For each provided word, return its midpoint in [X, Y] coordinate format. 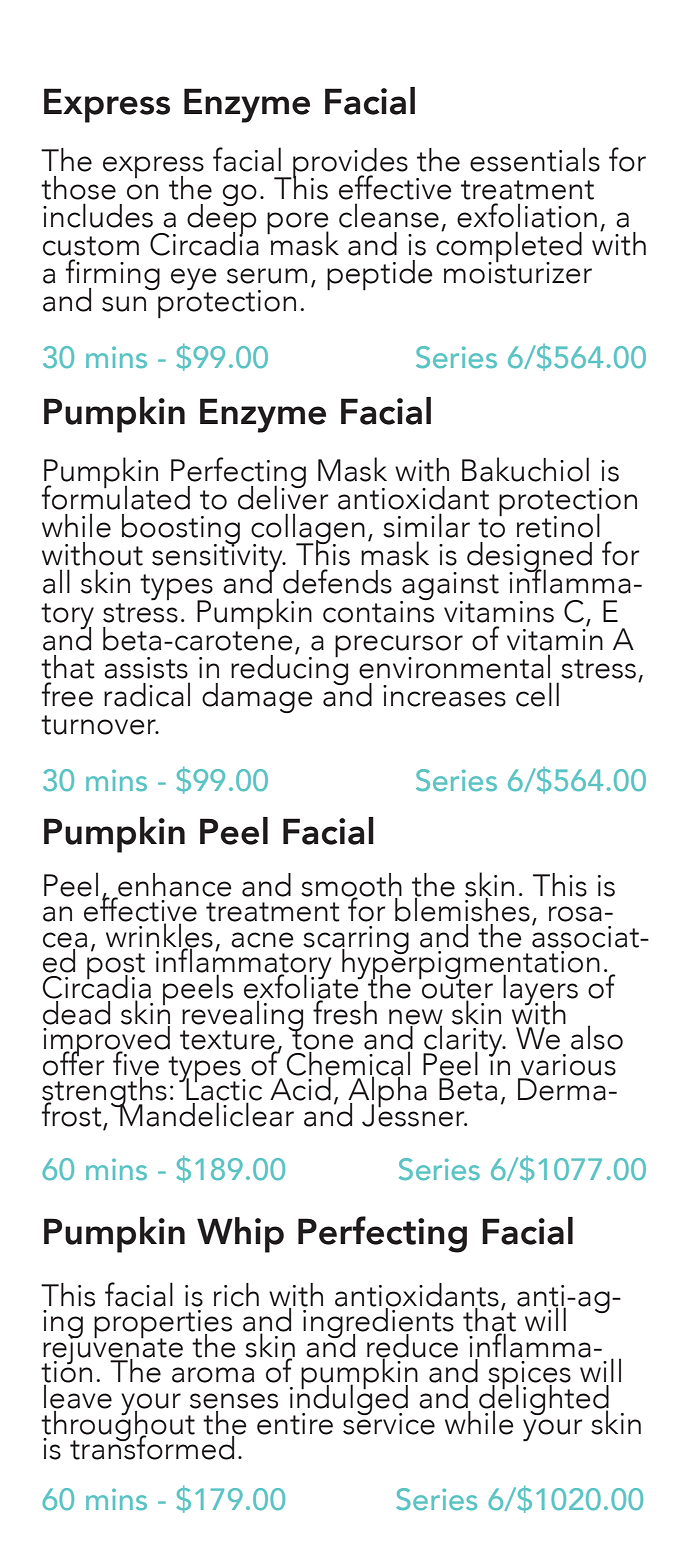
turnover [99, 725]
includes [98, 215]
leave [78, 1395]
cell [537, 694]
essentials [535, 159]
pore [298, 224]
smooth [351, 885]
